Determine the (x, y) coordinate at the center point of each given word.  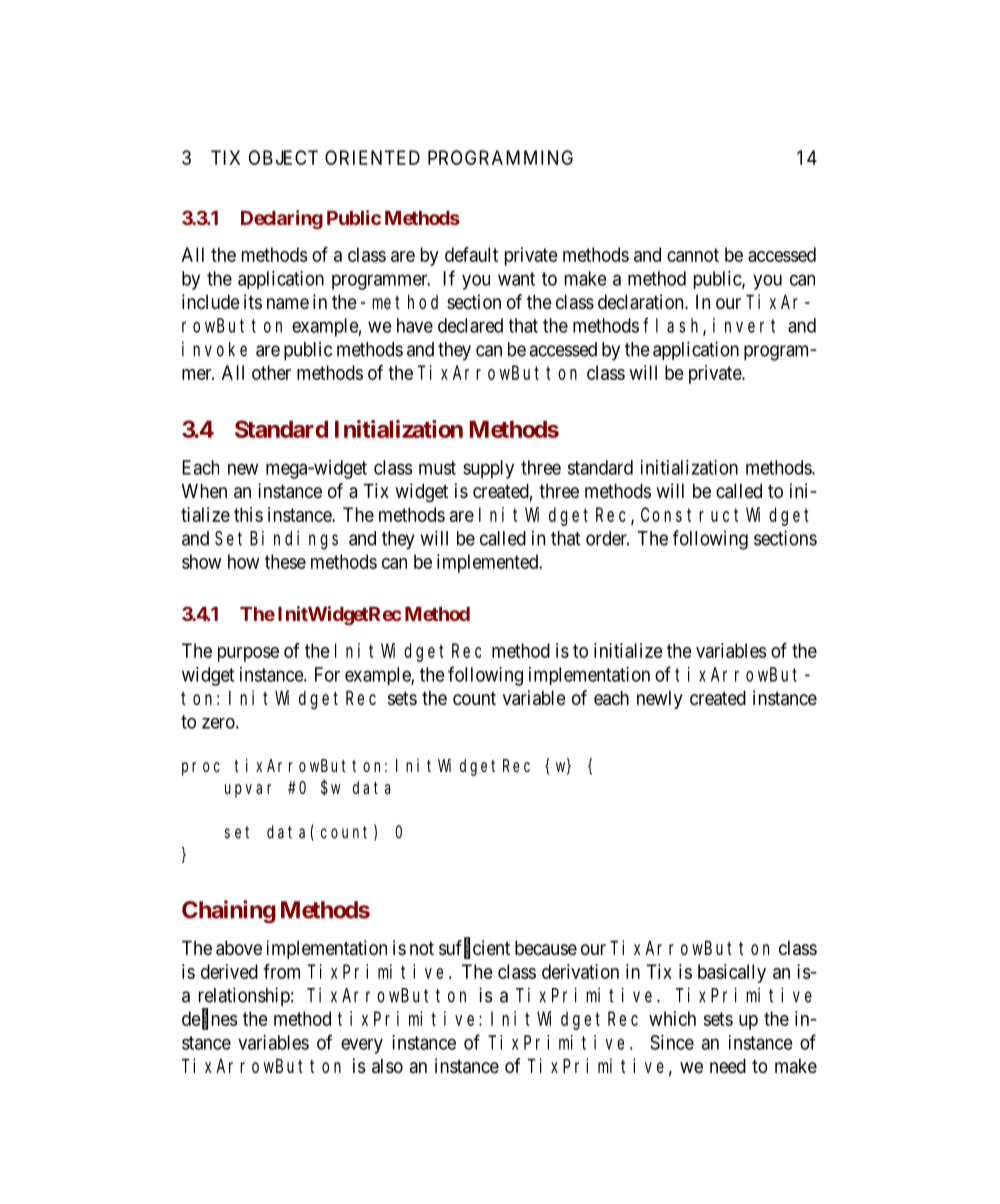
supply (488, 469)
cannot (693, 255)
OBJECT (283, 157)
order (607, 538)
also (387, 1066)
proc (201, 769)
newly (660, 700)
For (327, 674)
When (204, 490)
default (471, 254)
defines (210, 1019)
